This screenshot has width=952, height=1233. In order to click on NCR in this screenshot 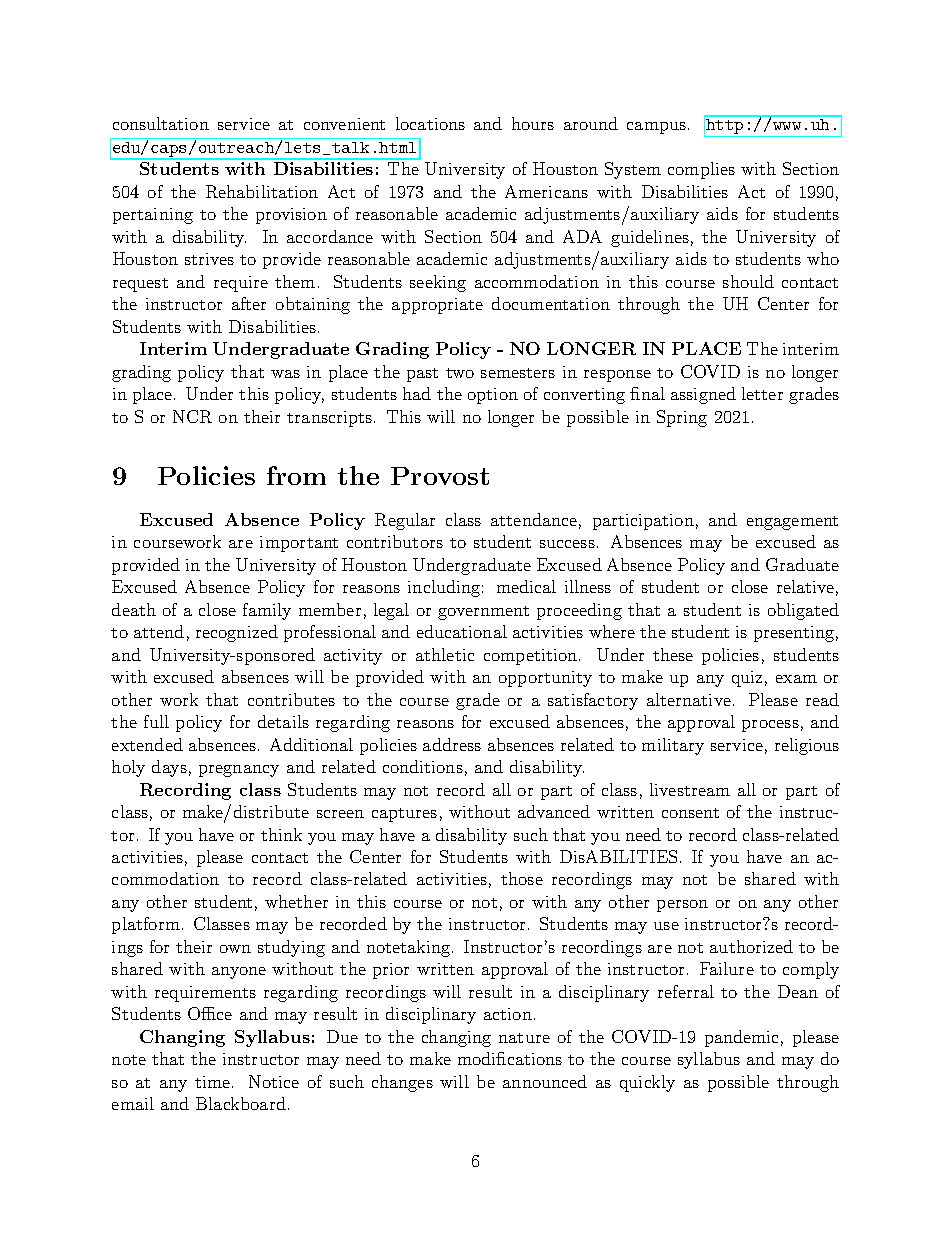, I will do `click(192, 416)`.
